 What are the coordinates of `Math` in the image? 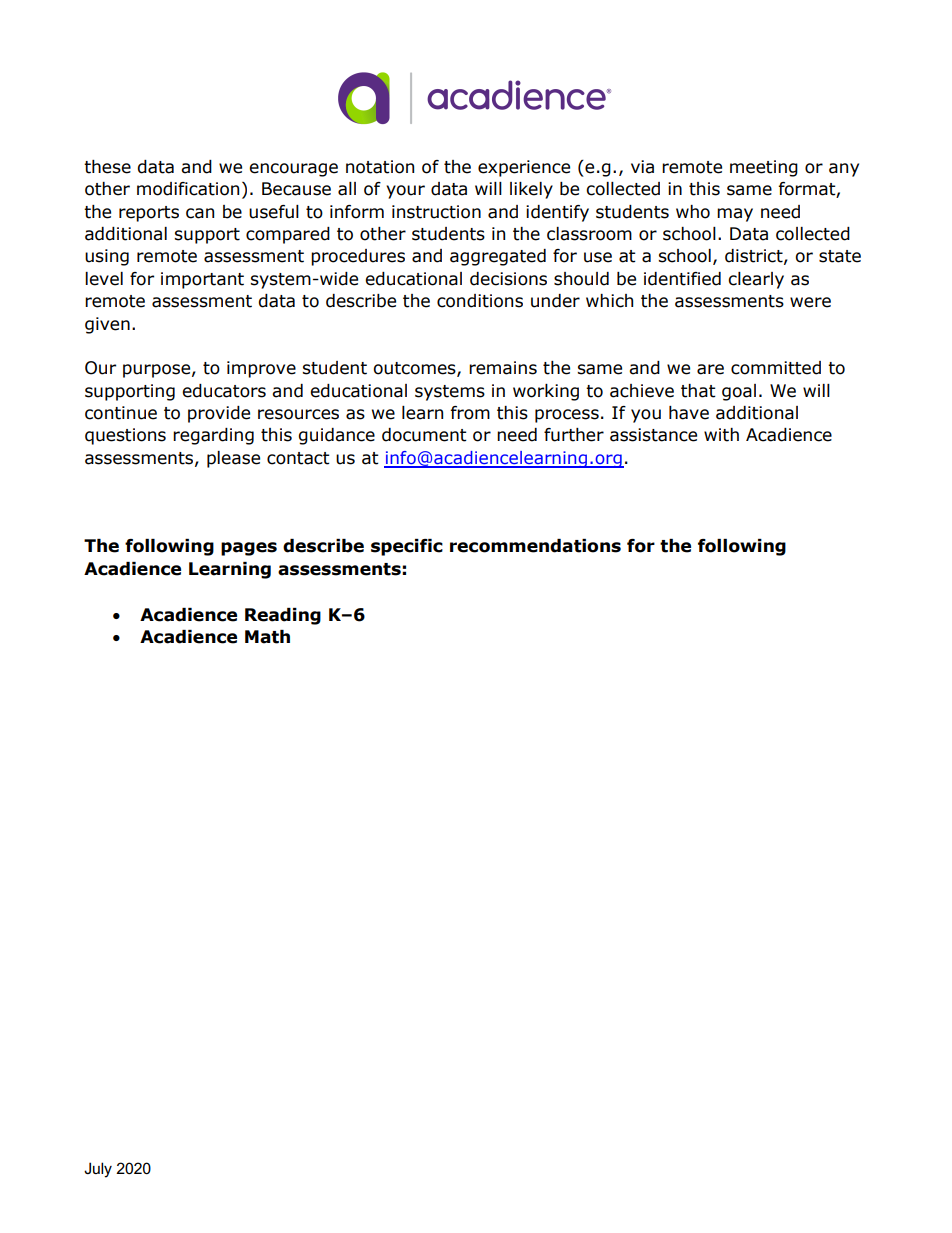 It's located at (267, 637).
